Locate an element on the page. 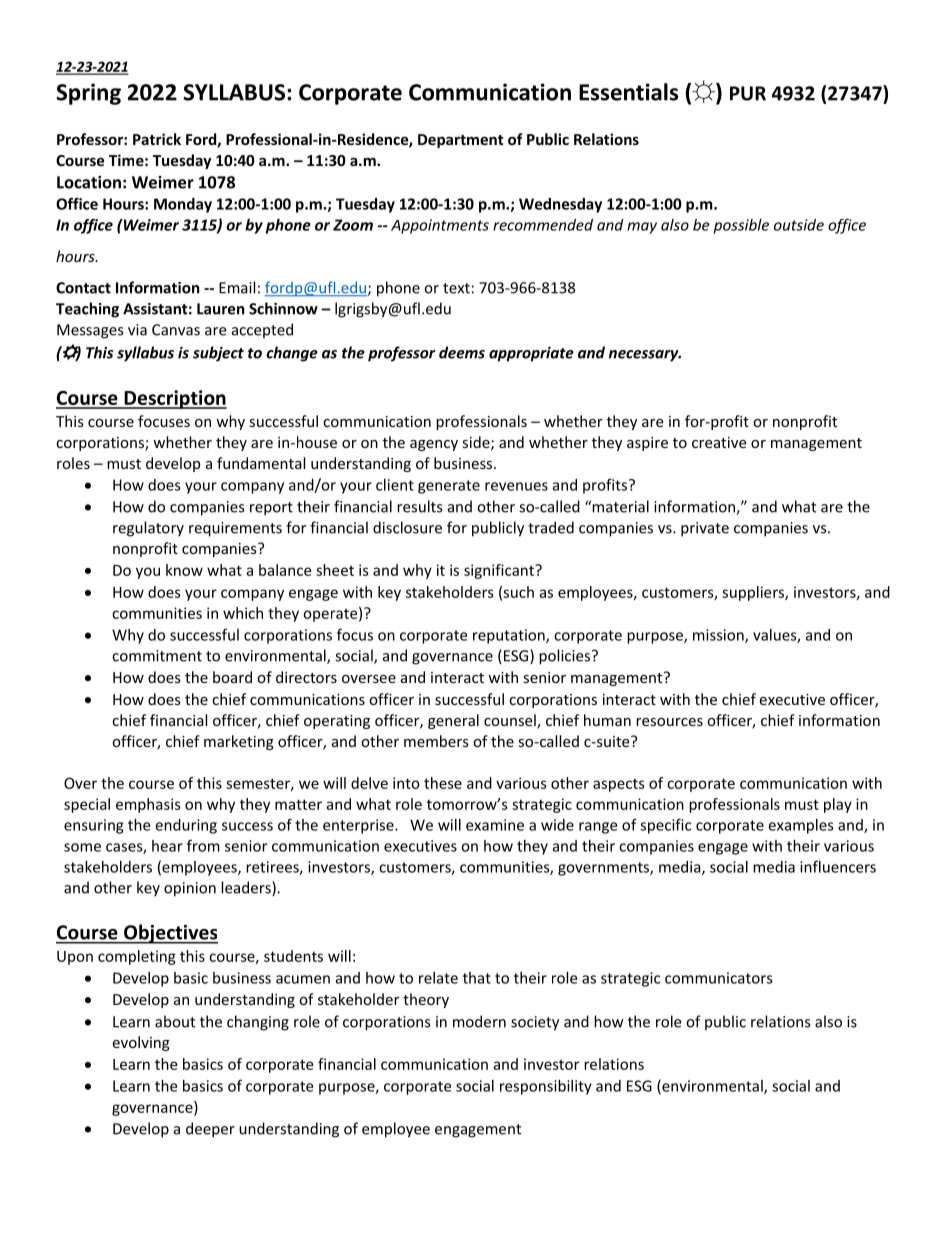 This page has width=952, height=1233. Patrick is located at coordinates (157, 139).
